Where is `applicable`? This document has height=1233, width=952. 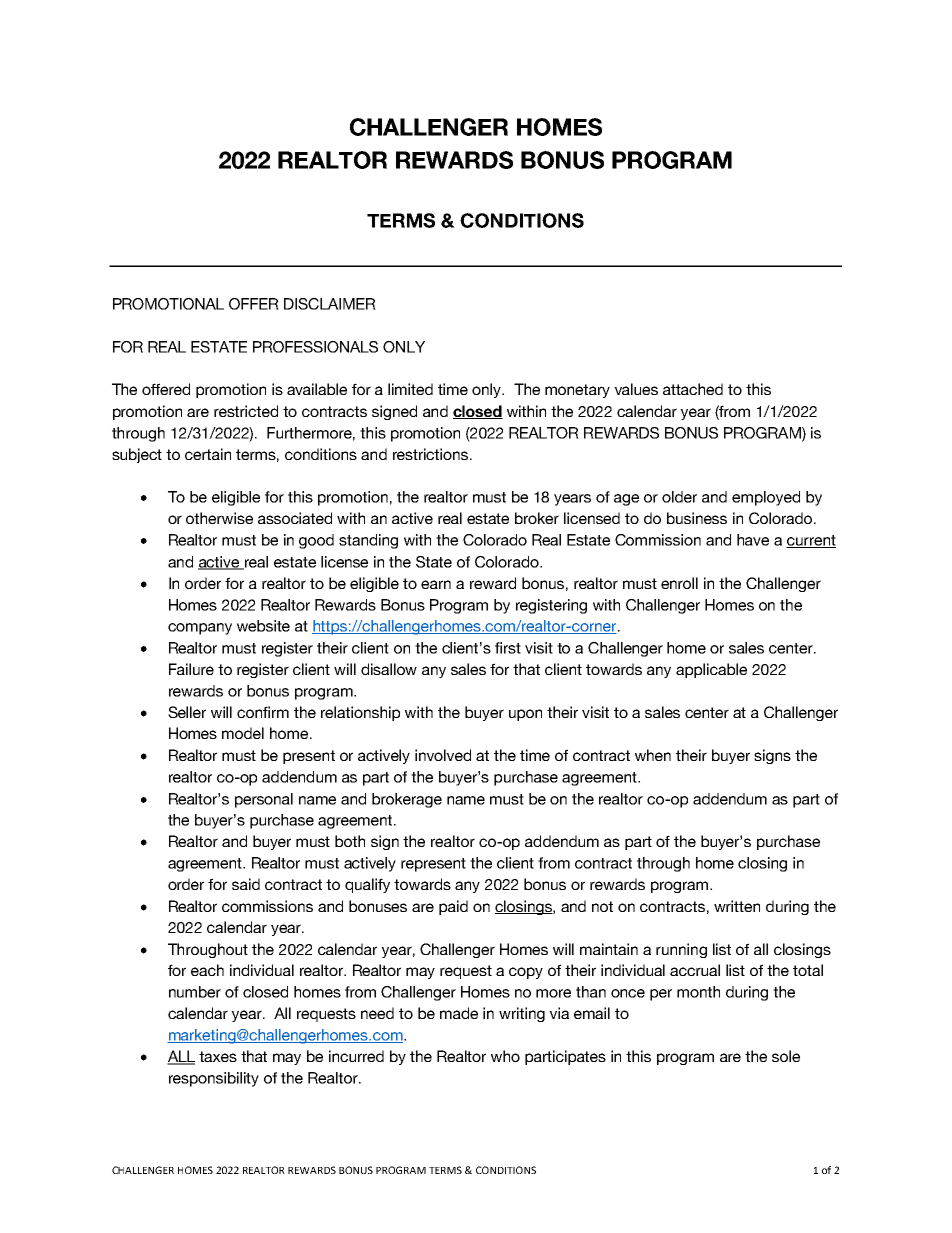 applicable is located at coordinates (711, 670).
